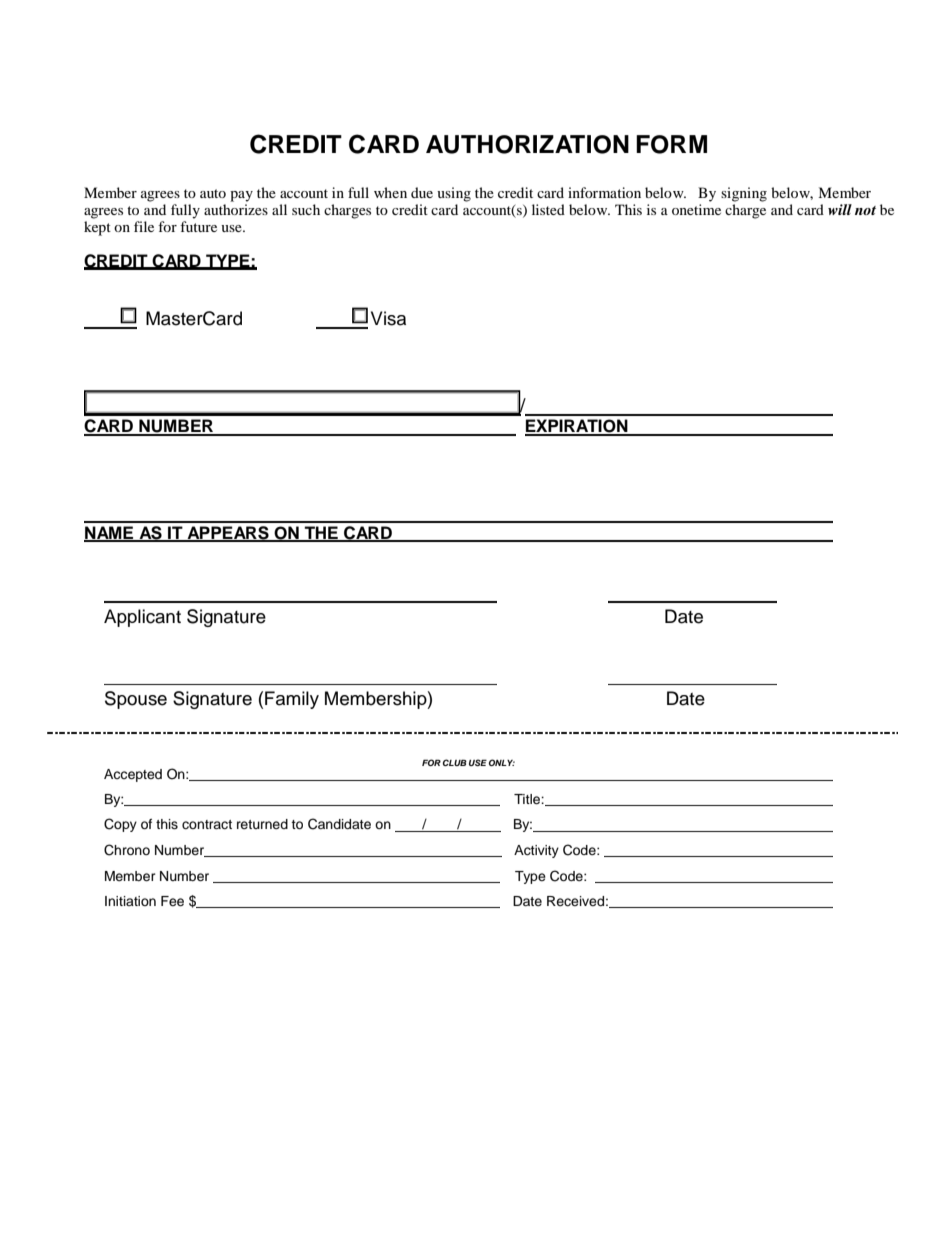 The image size is (952, 1233). Describe the element at coordinates (292, 700) in the page. I see `Family` at that location.
